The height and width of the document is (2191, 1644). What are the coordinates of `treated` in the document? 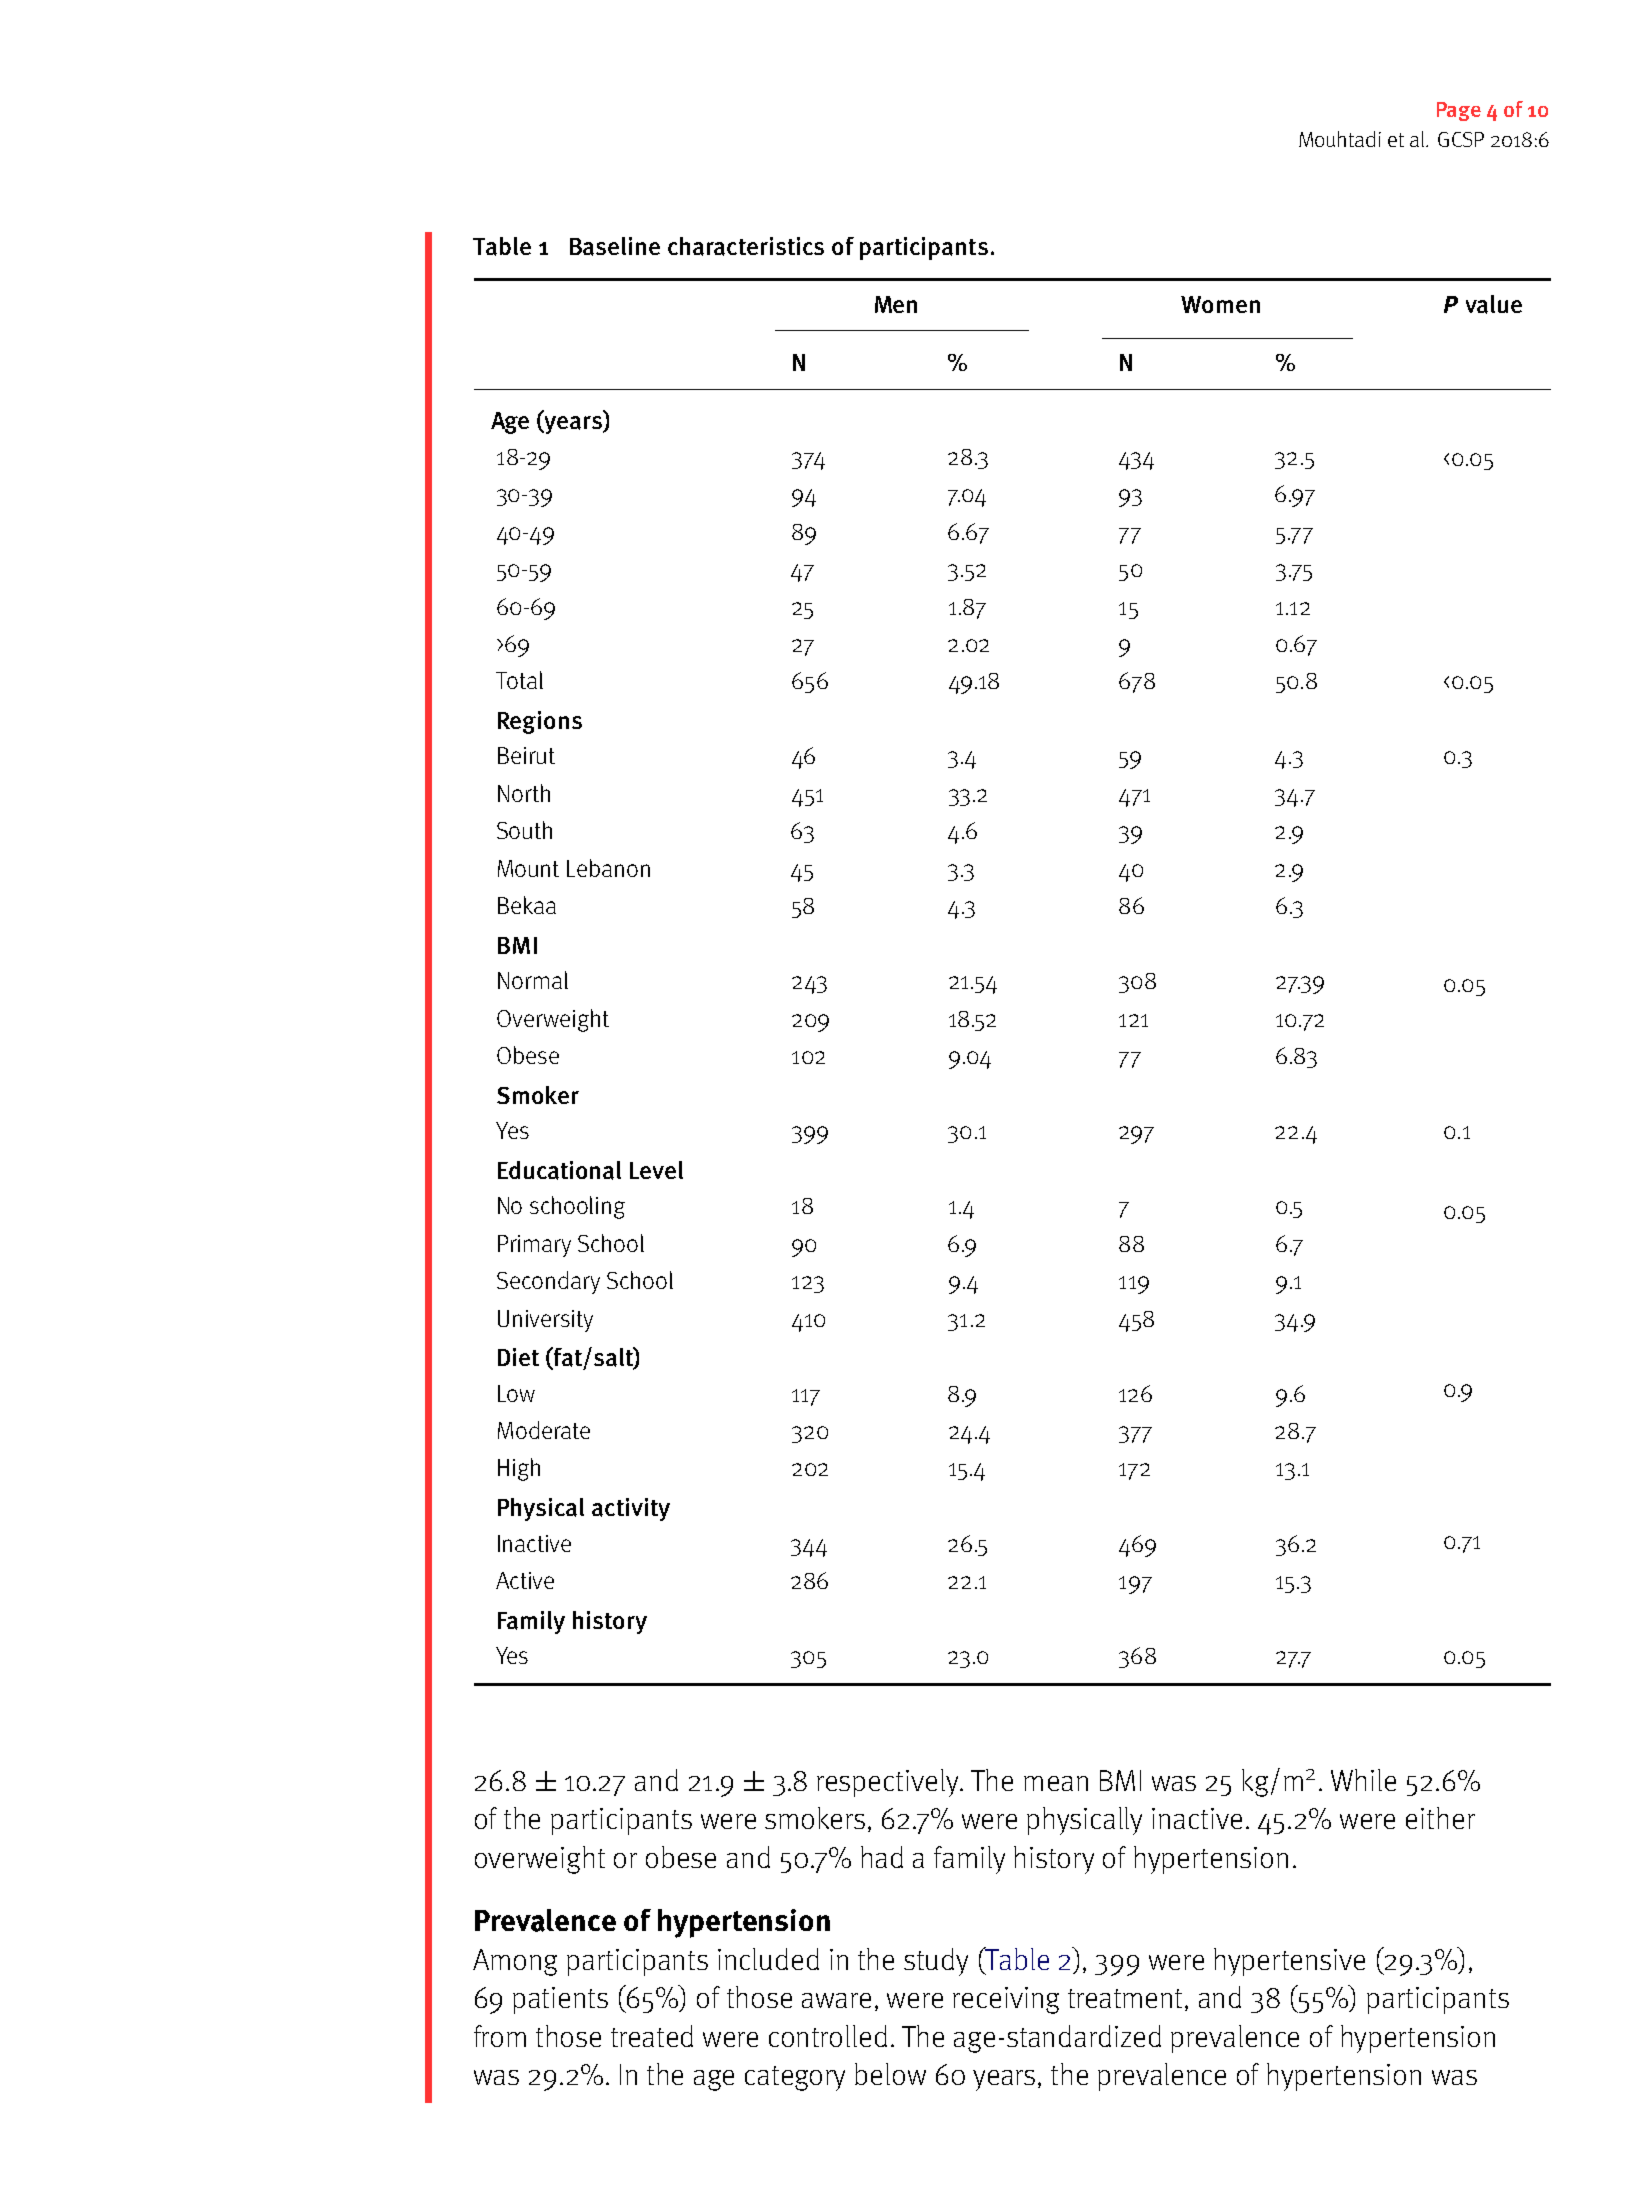 It's located at (652, 2036).
